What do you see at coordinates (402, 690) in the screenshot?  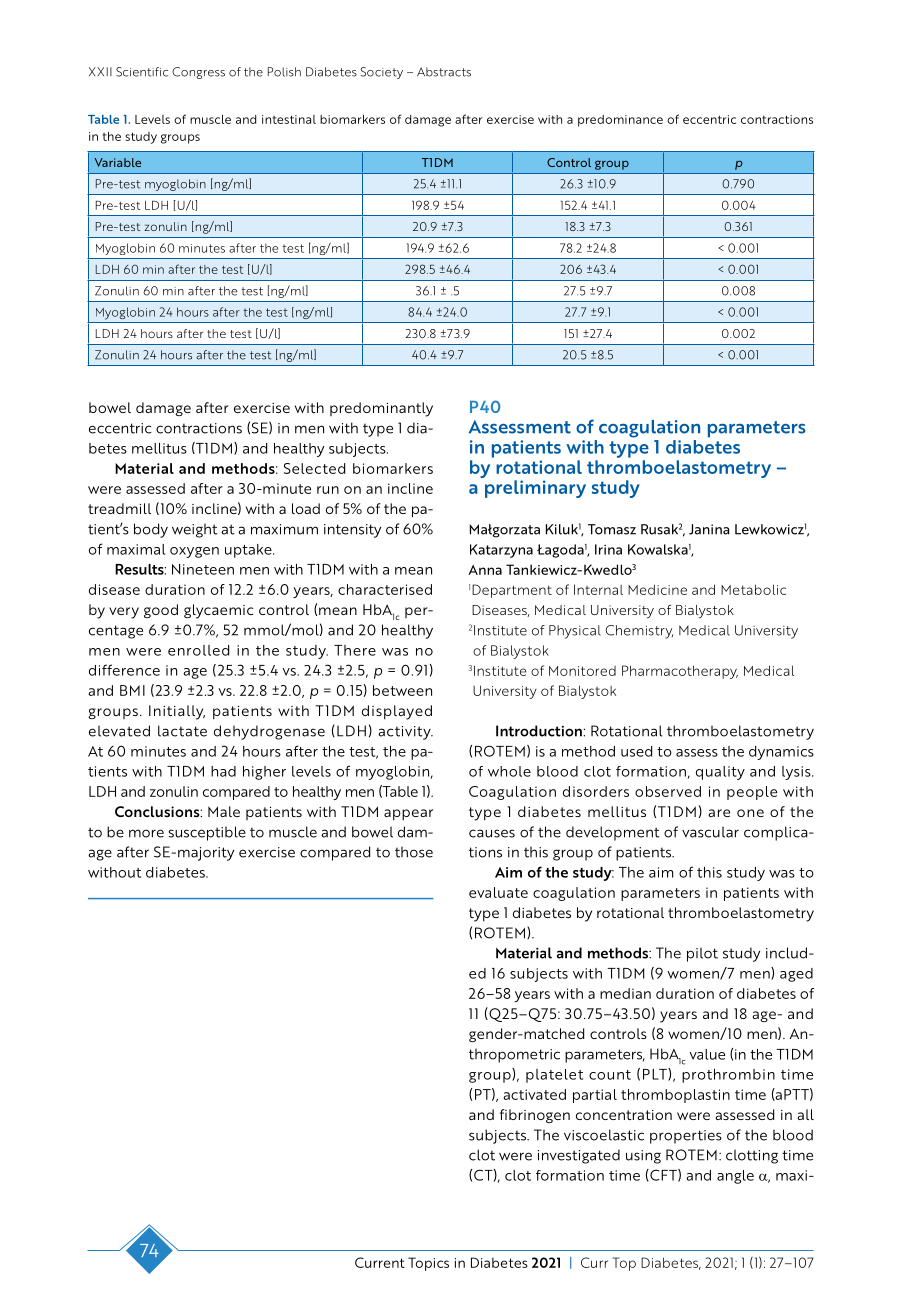 I see `between` at bounding box center [402, 690].
